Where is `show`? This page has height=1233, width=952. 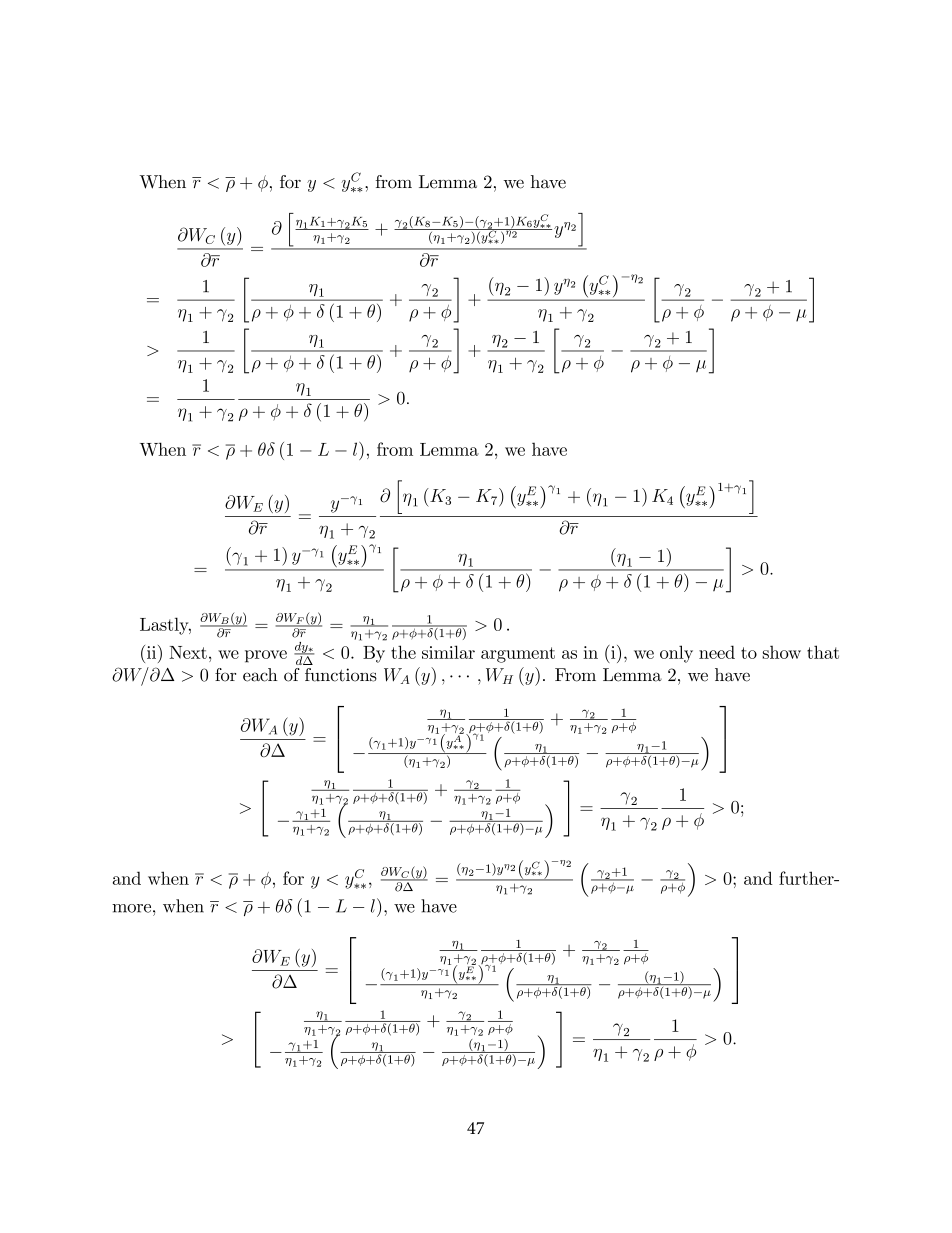 show is located at coordinates (781, 652).
